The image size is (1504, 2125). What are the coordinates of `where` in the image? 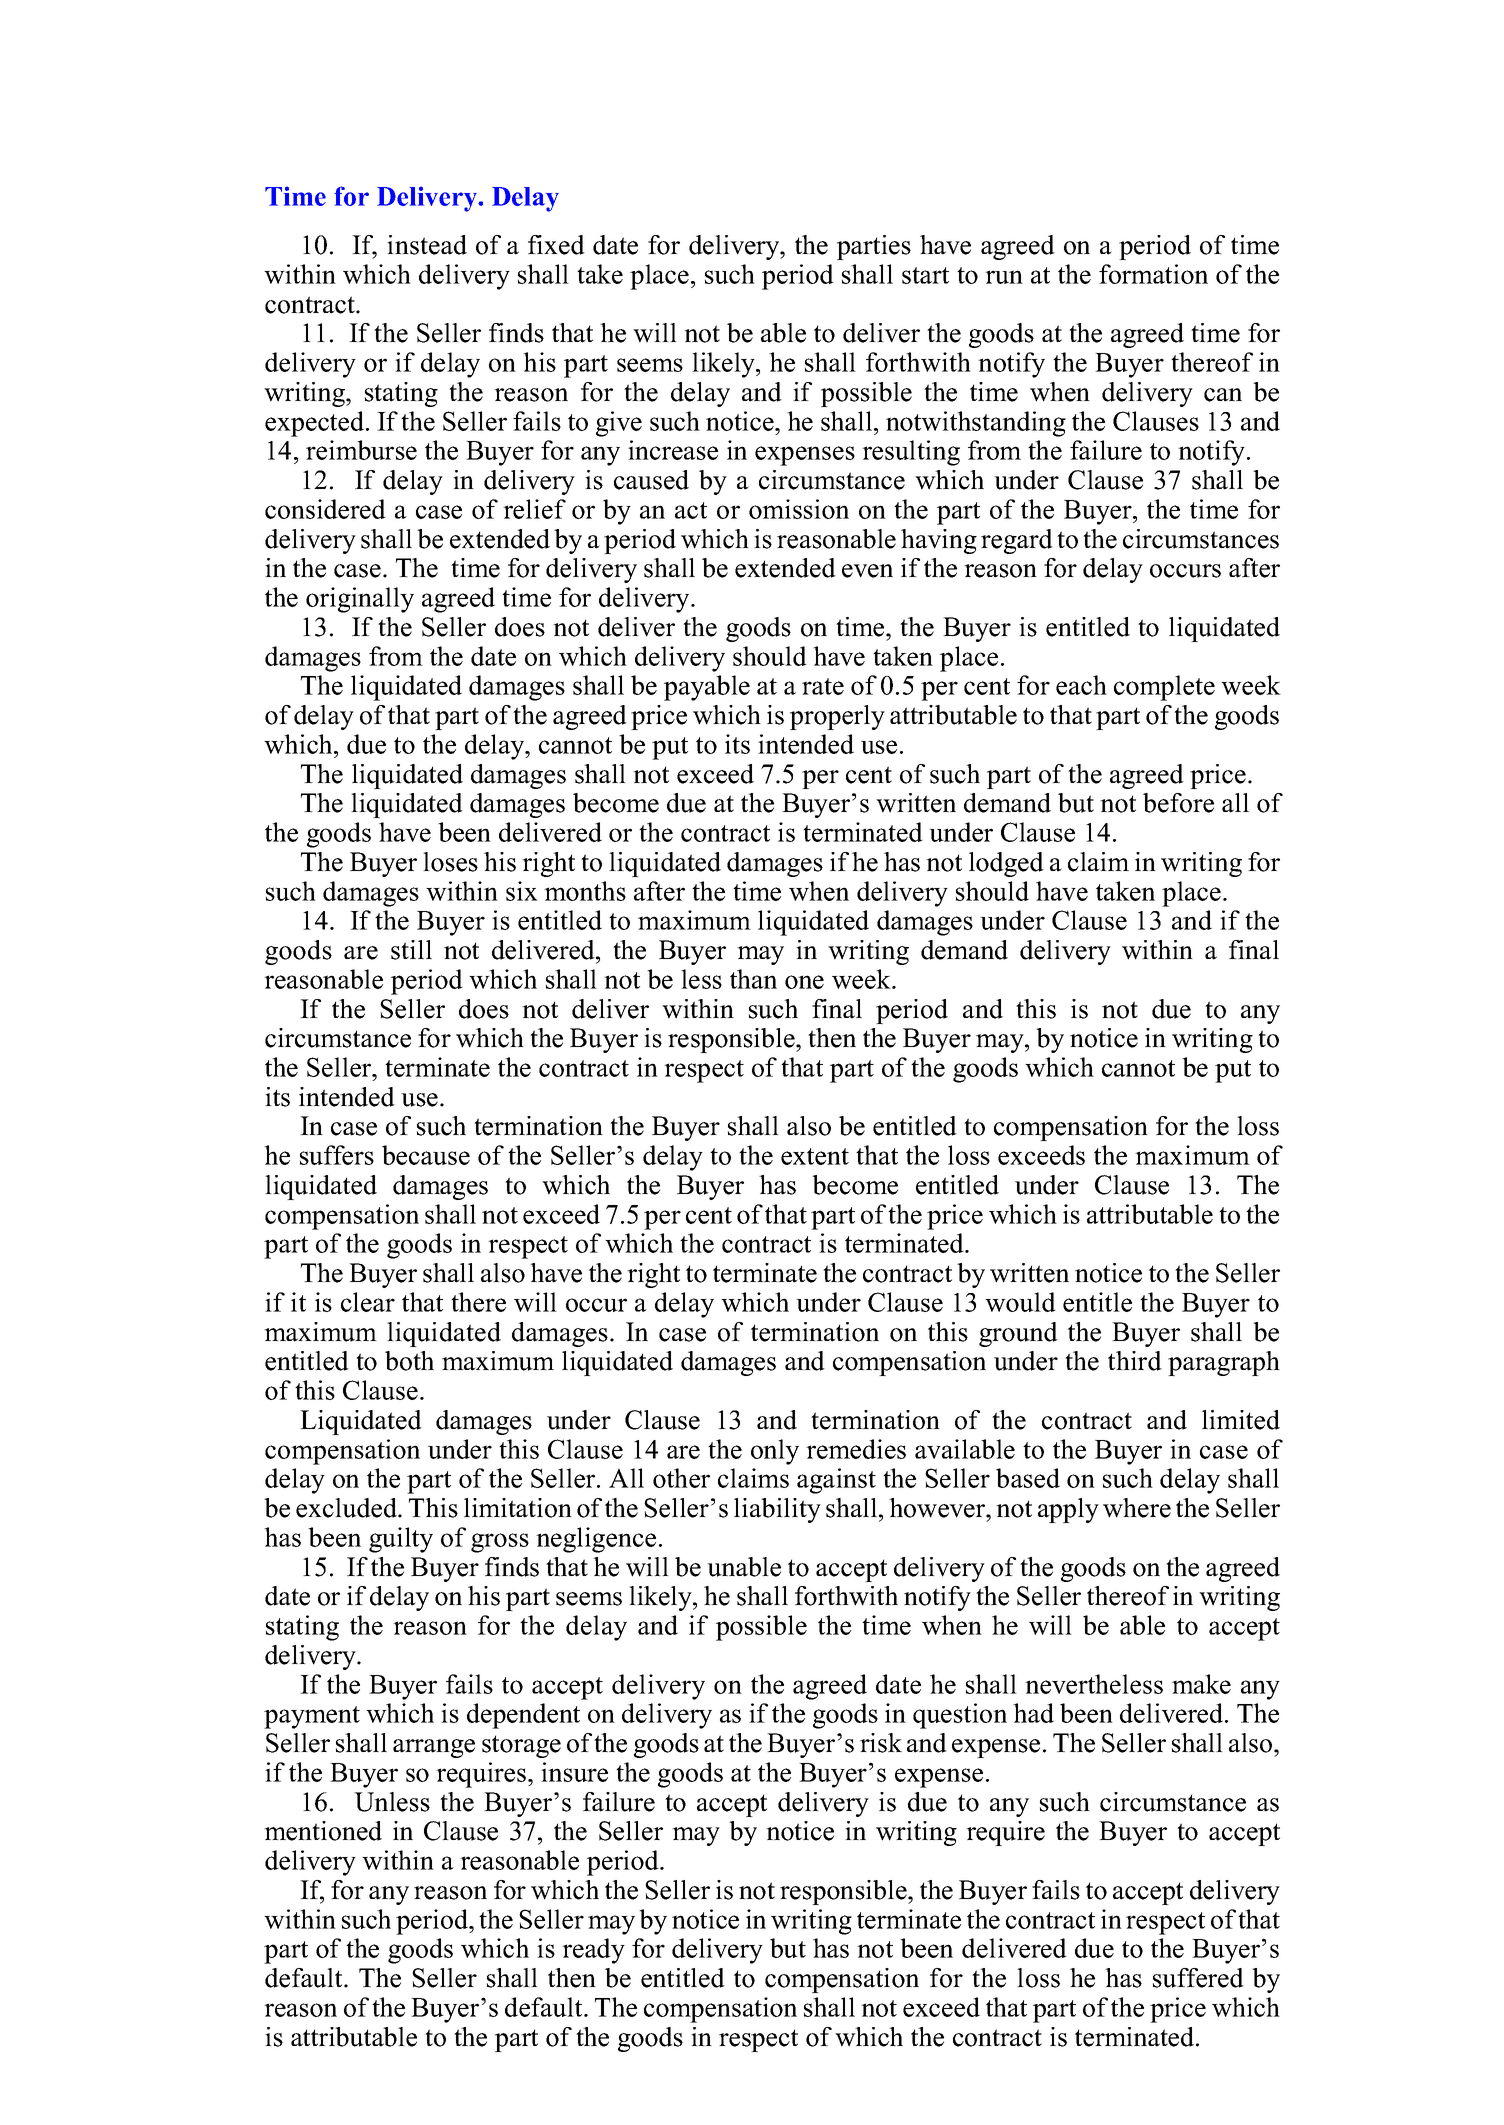 It's located at (1137, 1508).
